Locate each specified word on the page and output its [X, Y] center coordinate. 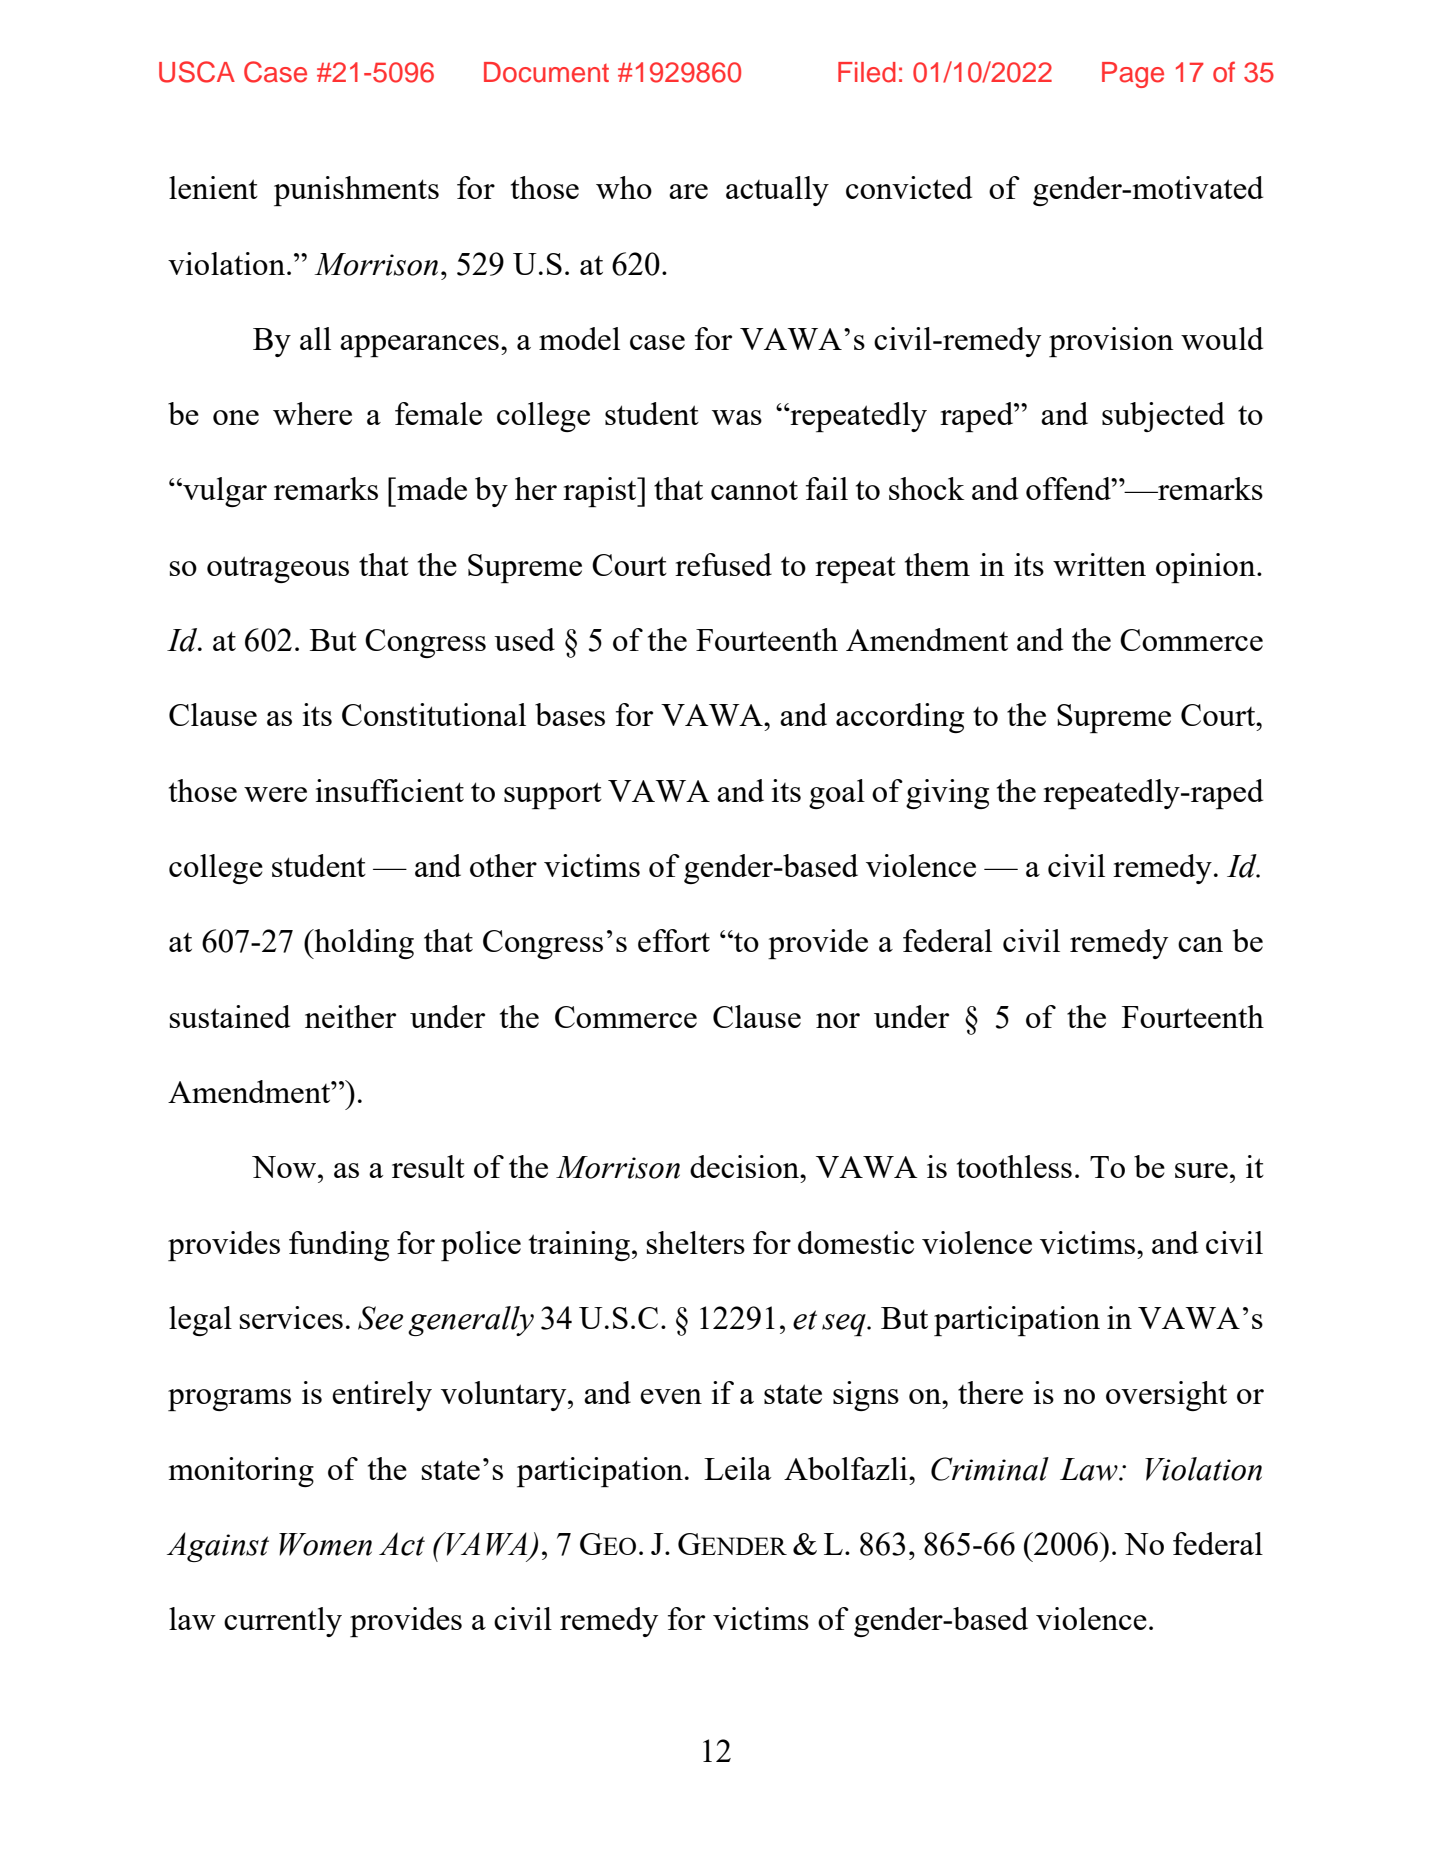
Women [325, 1544]
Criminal [990, 1469]
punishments [356, 191]
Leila [737, 1468]
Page [1133, 75]
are [688, 191]
